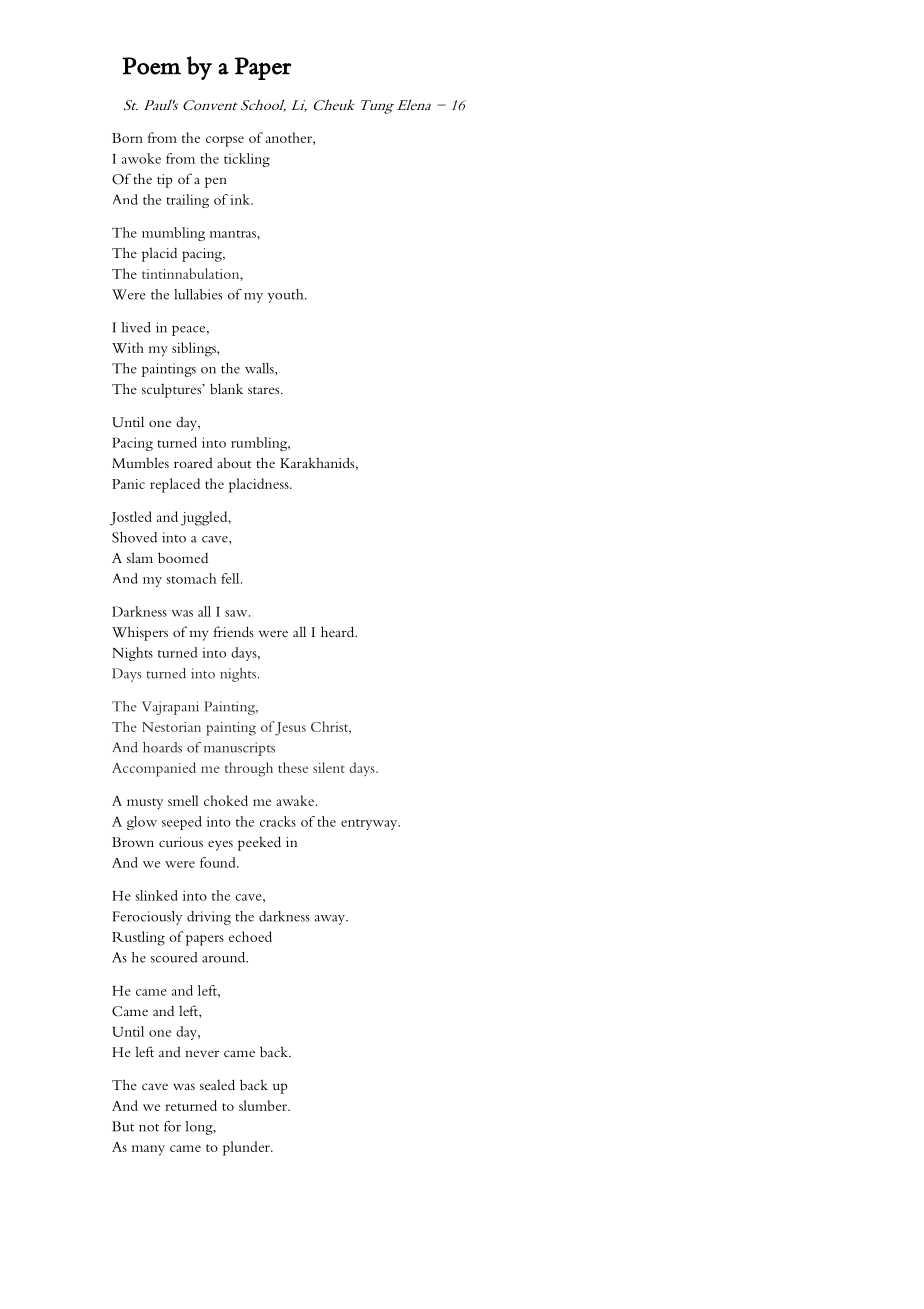 Image resolution: width=924 pixels, height=1309 pixels. Describe the element at coordinates (264, 1105) in the screenshot. I see `slumber` at that location.
